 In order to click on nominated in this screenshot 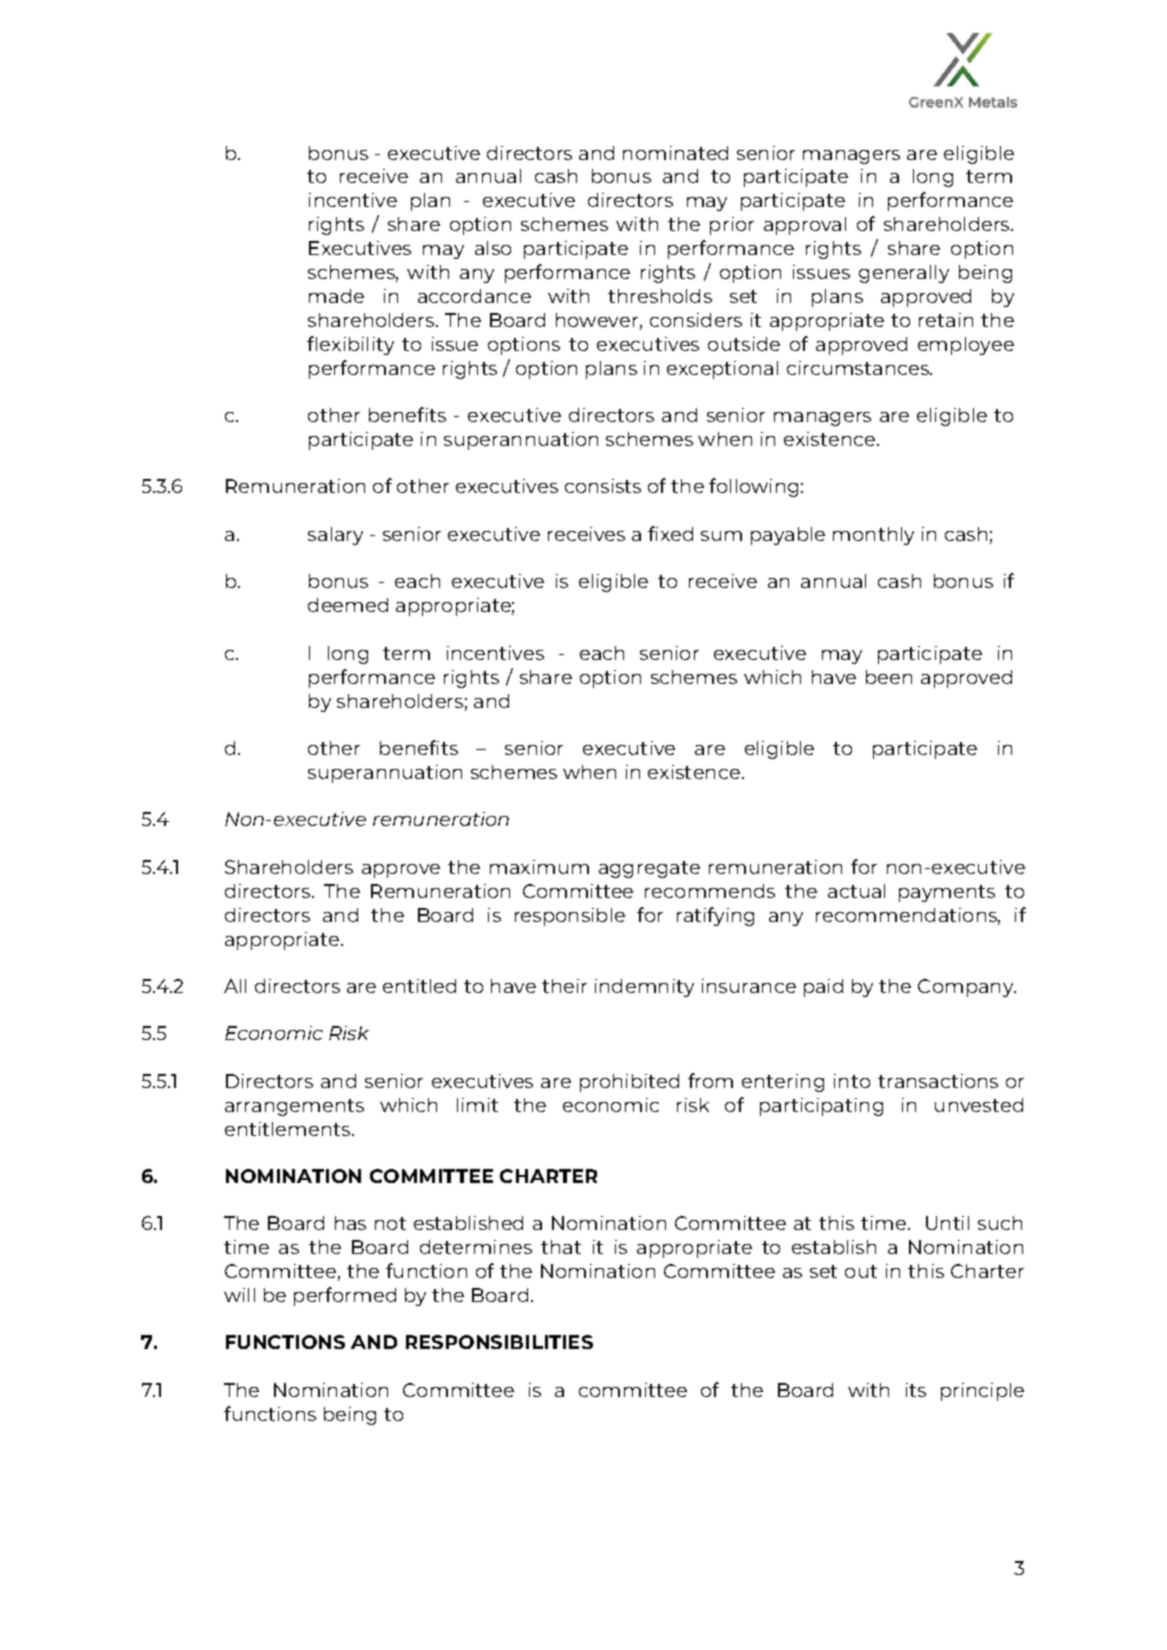, I will do `click(675, 153)`.
